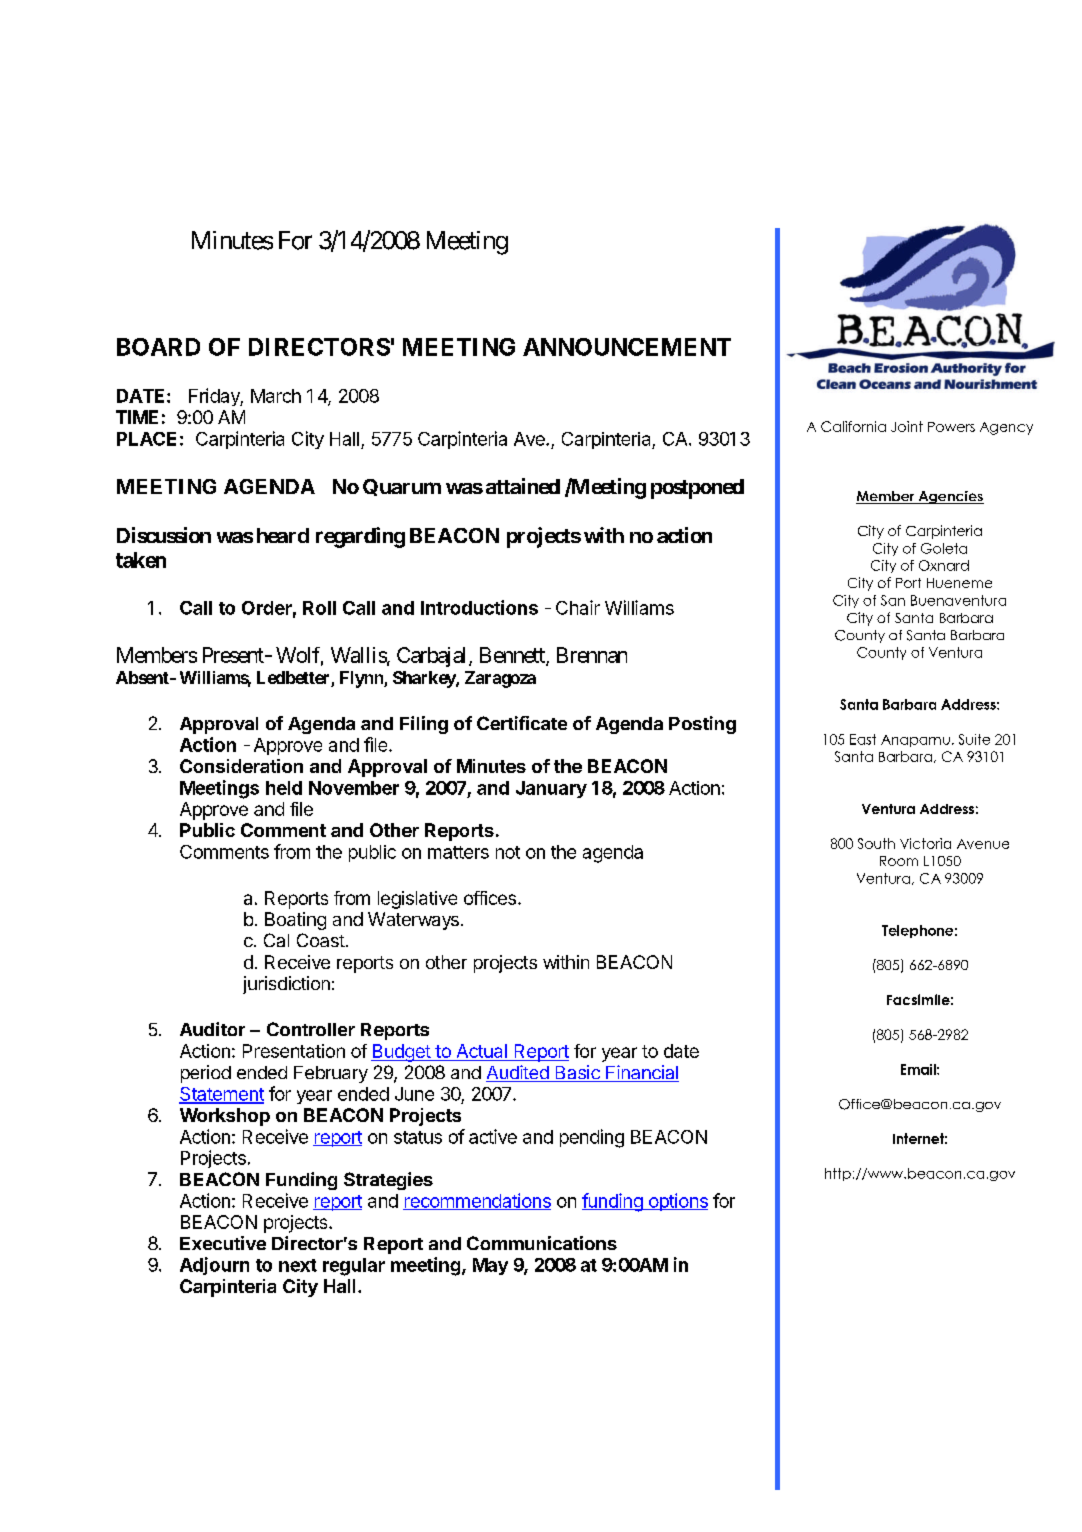 This screenshot has height=1532, width=1082. What do you see at coordinates (577, 1073) in the screenshot?
I see `Basic` at bounding box center [577, 1073].
